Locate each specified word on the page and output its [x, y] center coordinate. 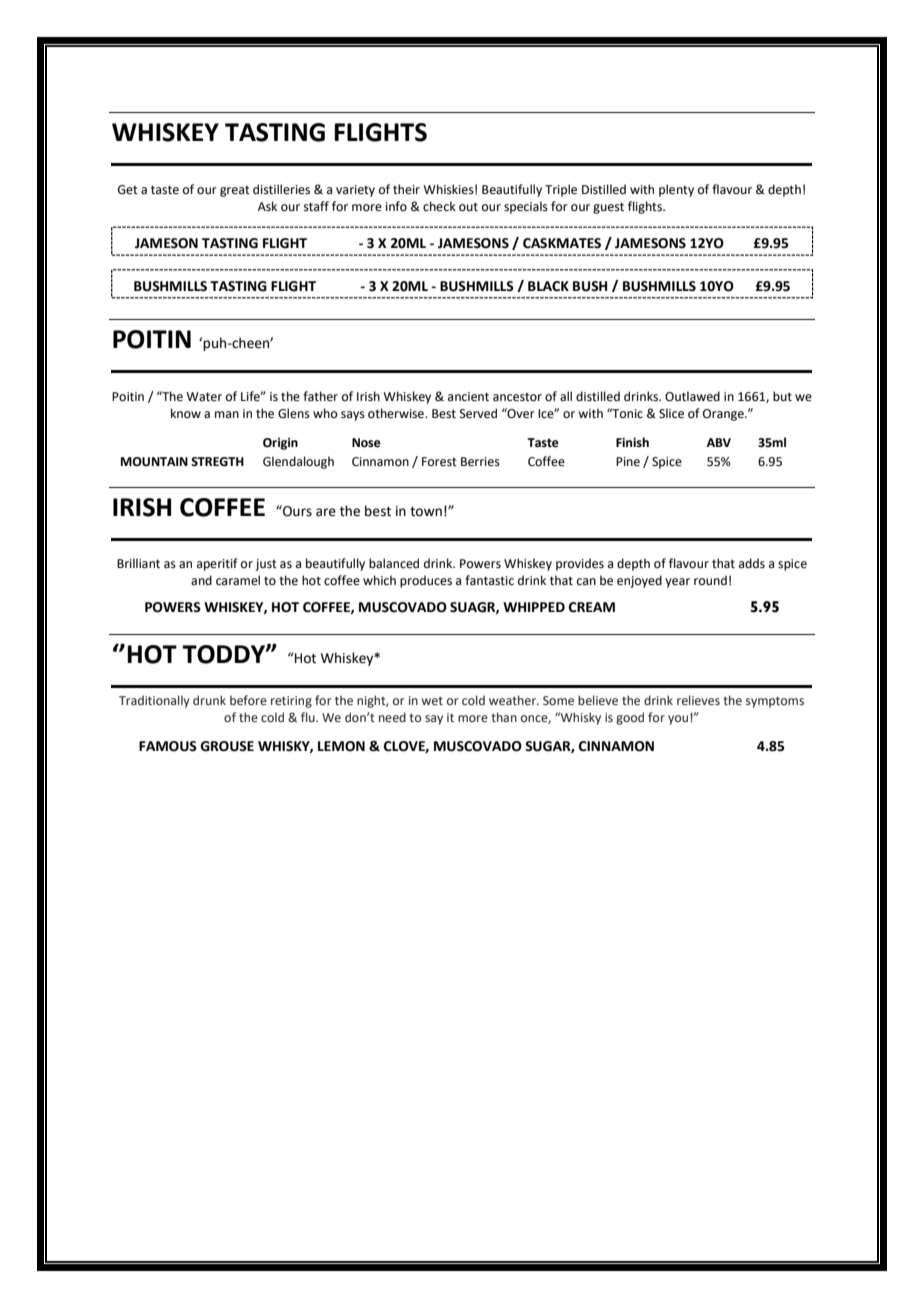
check [439, 206]
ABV [718, 442]
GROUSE [227, 746]
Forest [439, 462]
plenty [676, 190]
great [235, 191]
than [504, 717]
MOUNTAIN [154, 462]
